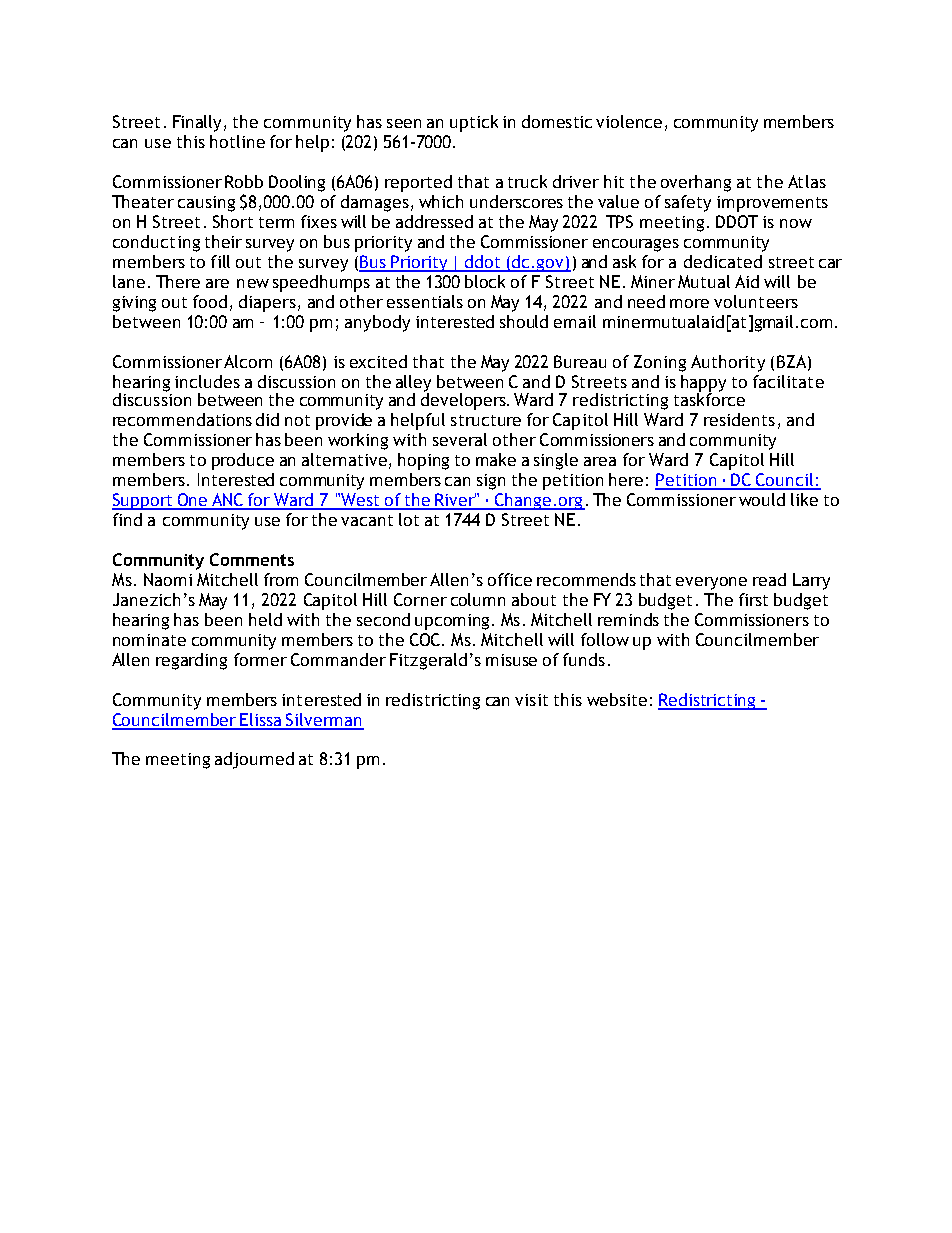 Image resolution: width=952 pixels, height=1233 pixels. I want to click on overhang, so click(696, 183).
